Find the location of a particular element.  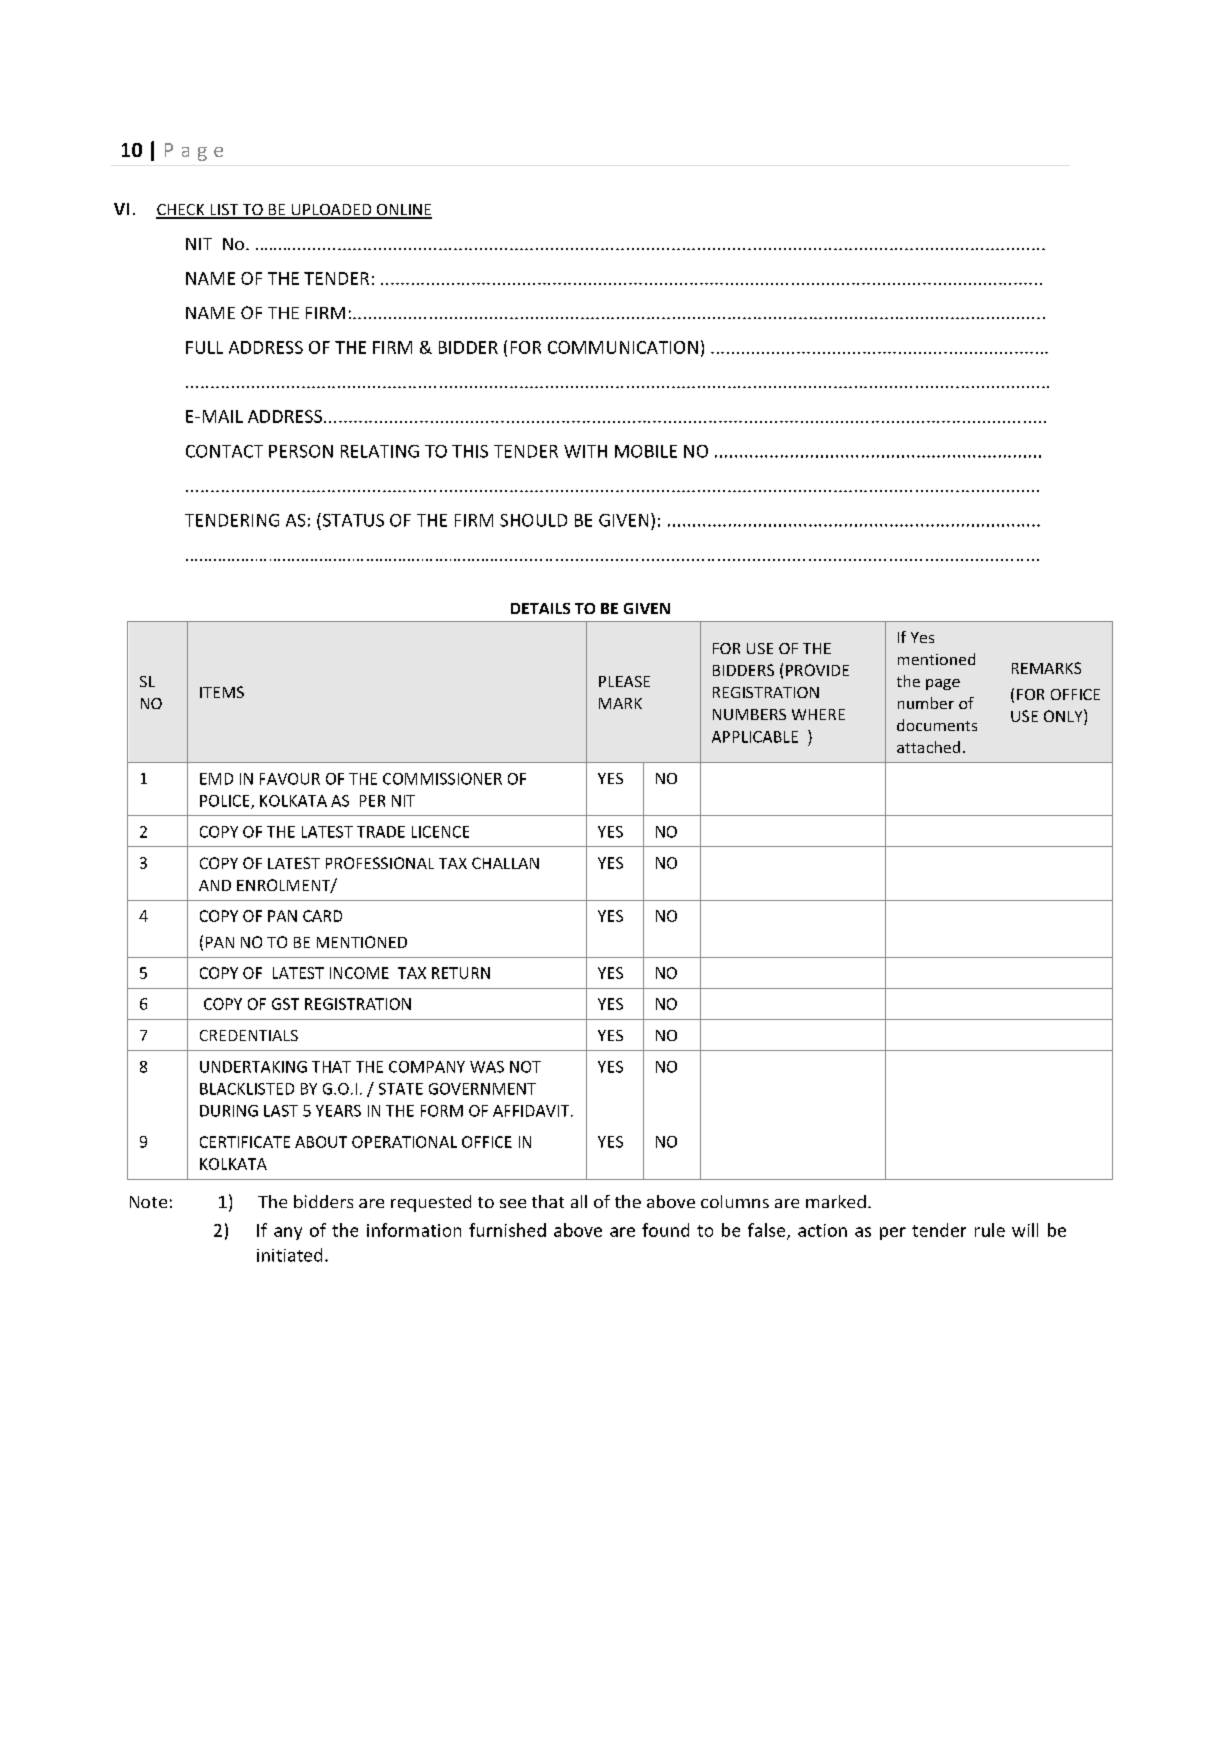

DETAILS is located at coordinates (540, 608).
